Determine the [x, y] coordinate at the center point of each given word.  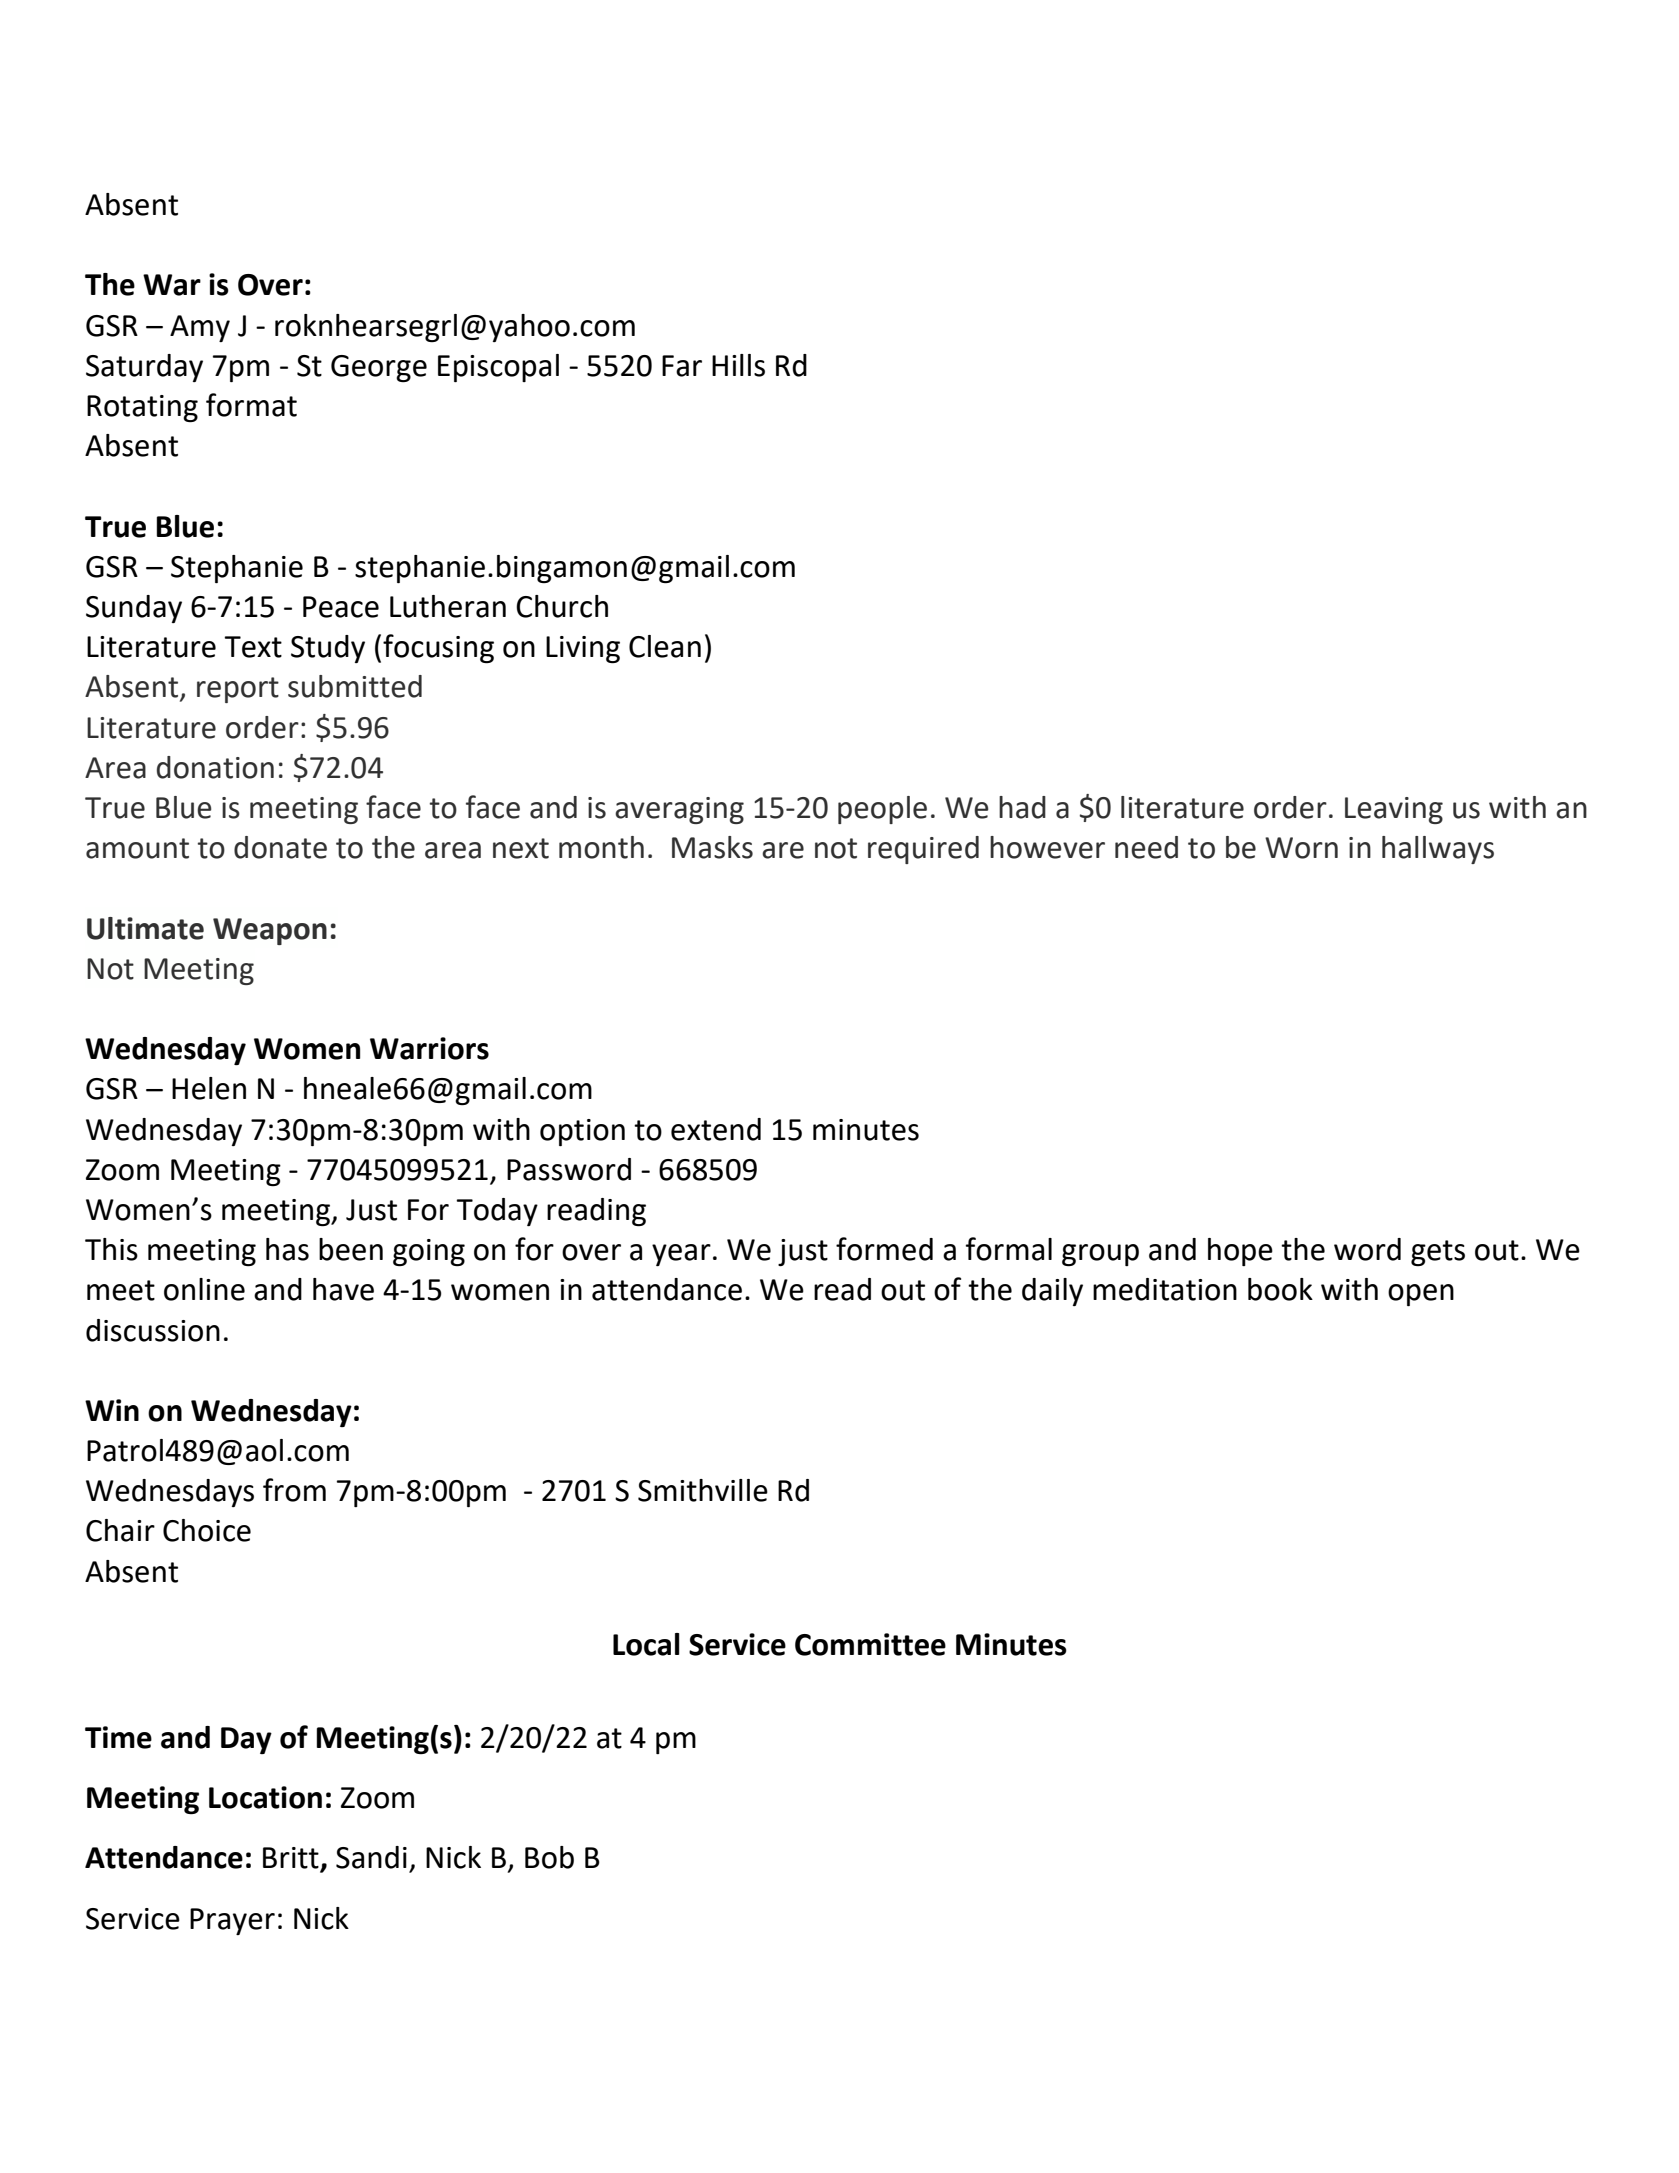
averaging [679, 810]
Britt [292, 1859]
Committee [870, 1644]
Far [682, 366]
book [1280, 1289]
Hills [738, 365]
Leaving [1394, 810]
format [251, 405]
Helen [209, 1088]
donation [215, 767]
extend [716, 1129]
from [294, 1490]
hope [1240, 1252]
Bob [549, 1857]
